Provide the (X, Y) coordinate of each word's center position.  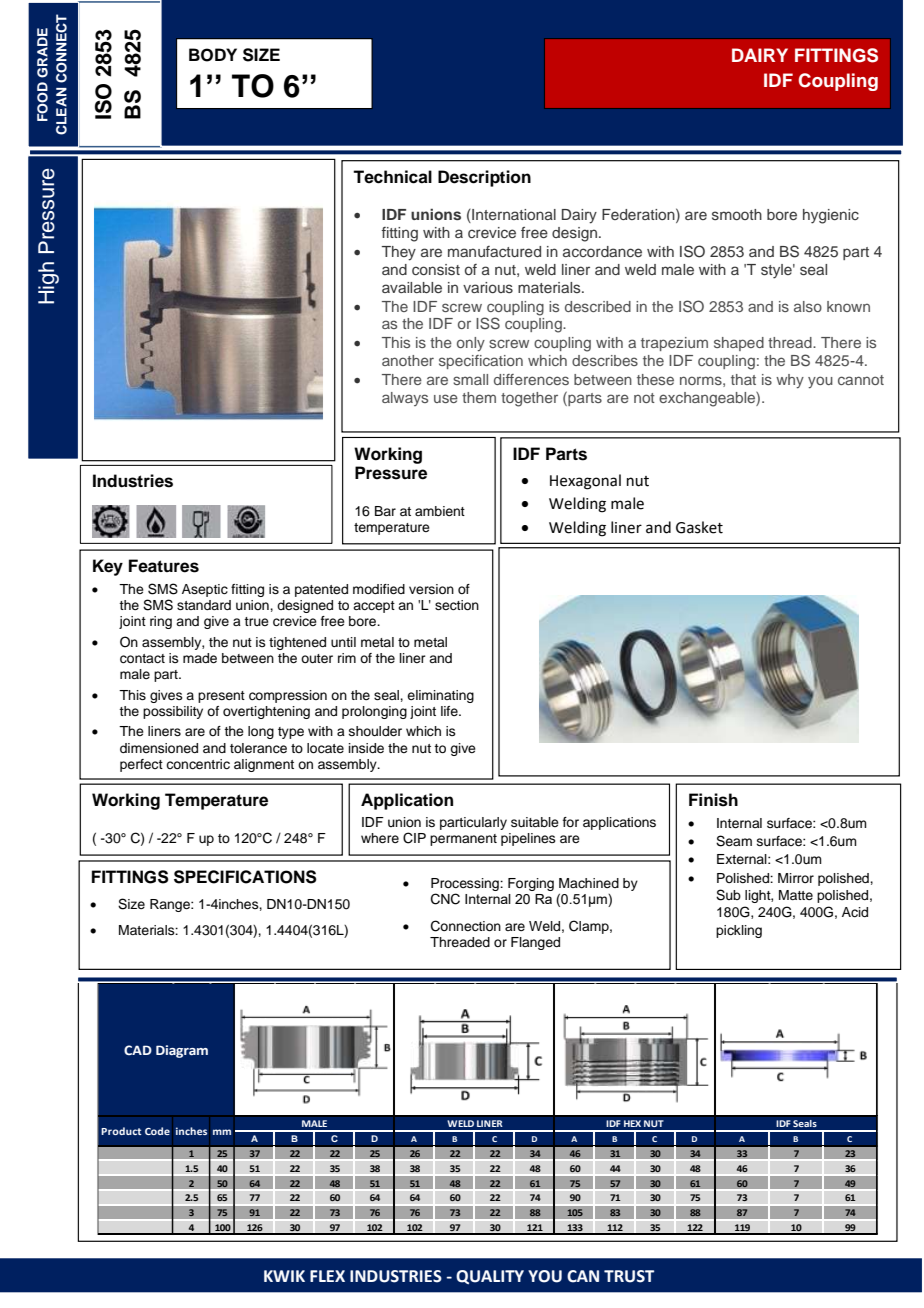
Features (164, 566)
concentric (198, 764)
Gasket (699, 527)
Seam (734, 841)
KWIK (284, 1276)
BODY (213, 55)
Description (484, 178)
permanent (463, 840)
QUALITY (490, 1277)
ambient (440, 511)
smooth (737, 214)
